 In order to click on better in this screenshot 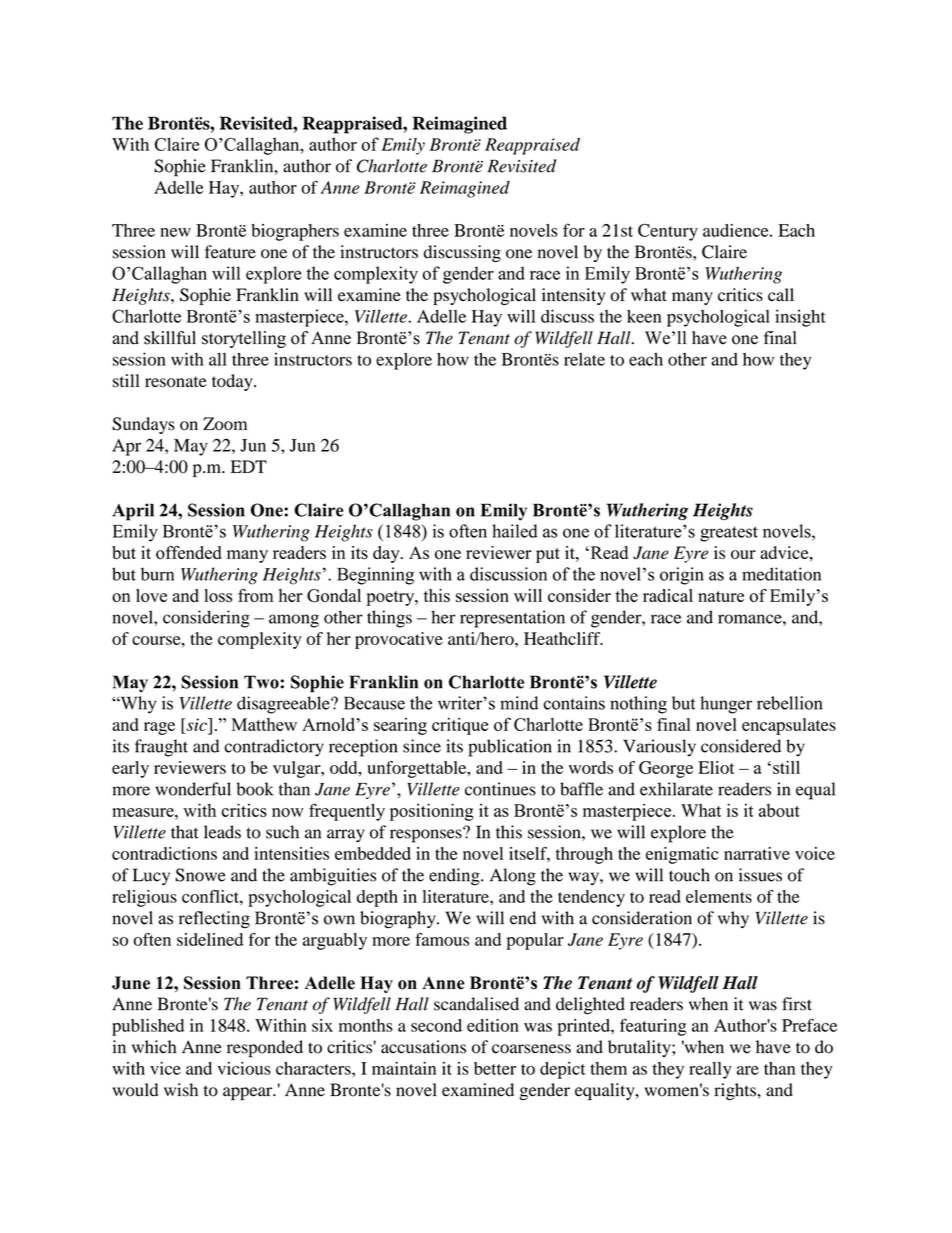, I will do `click(495, 1068)`.
